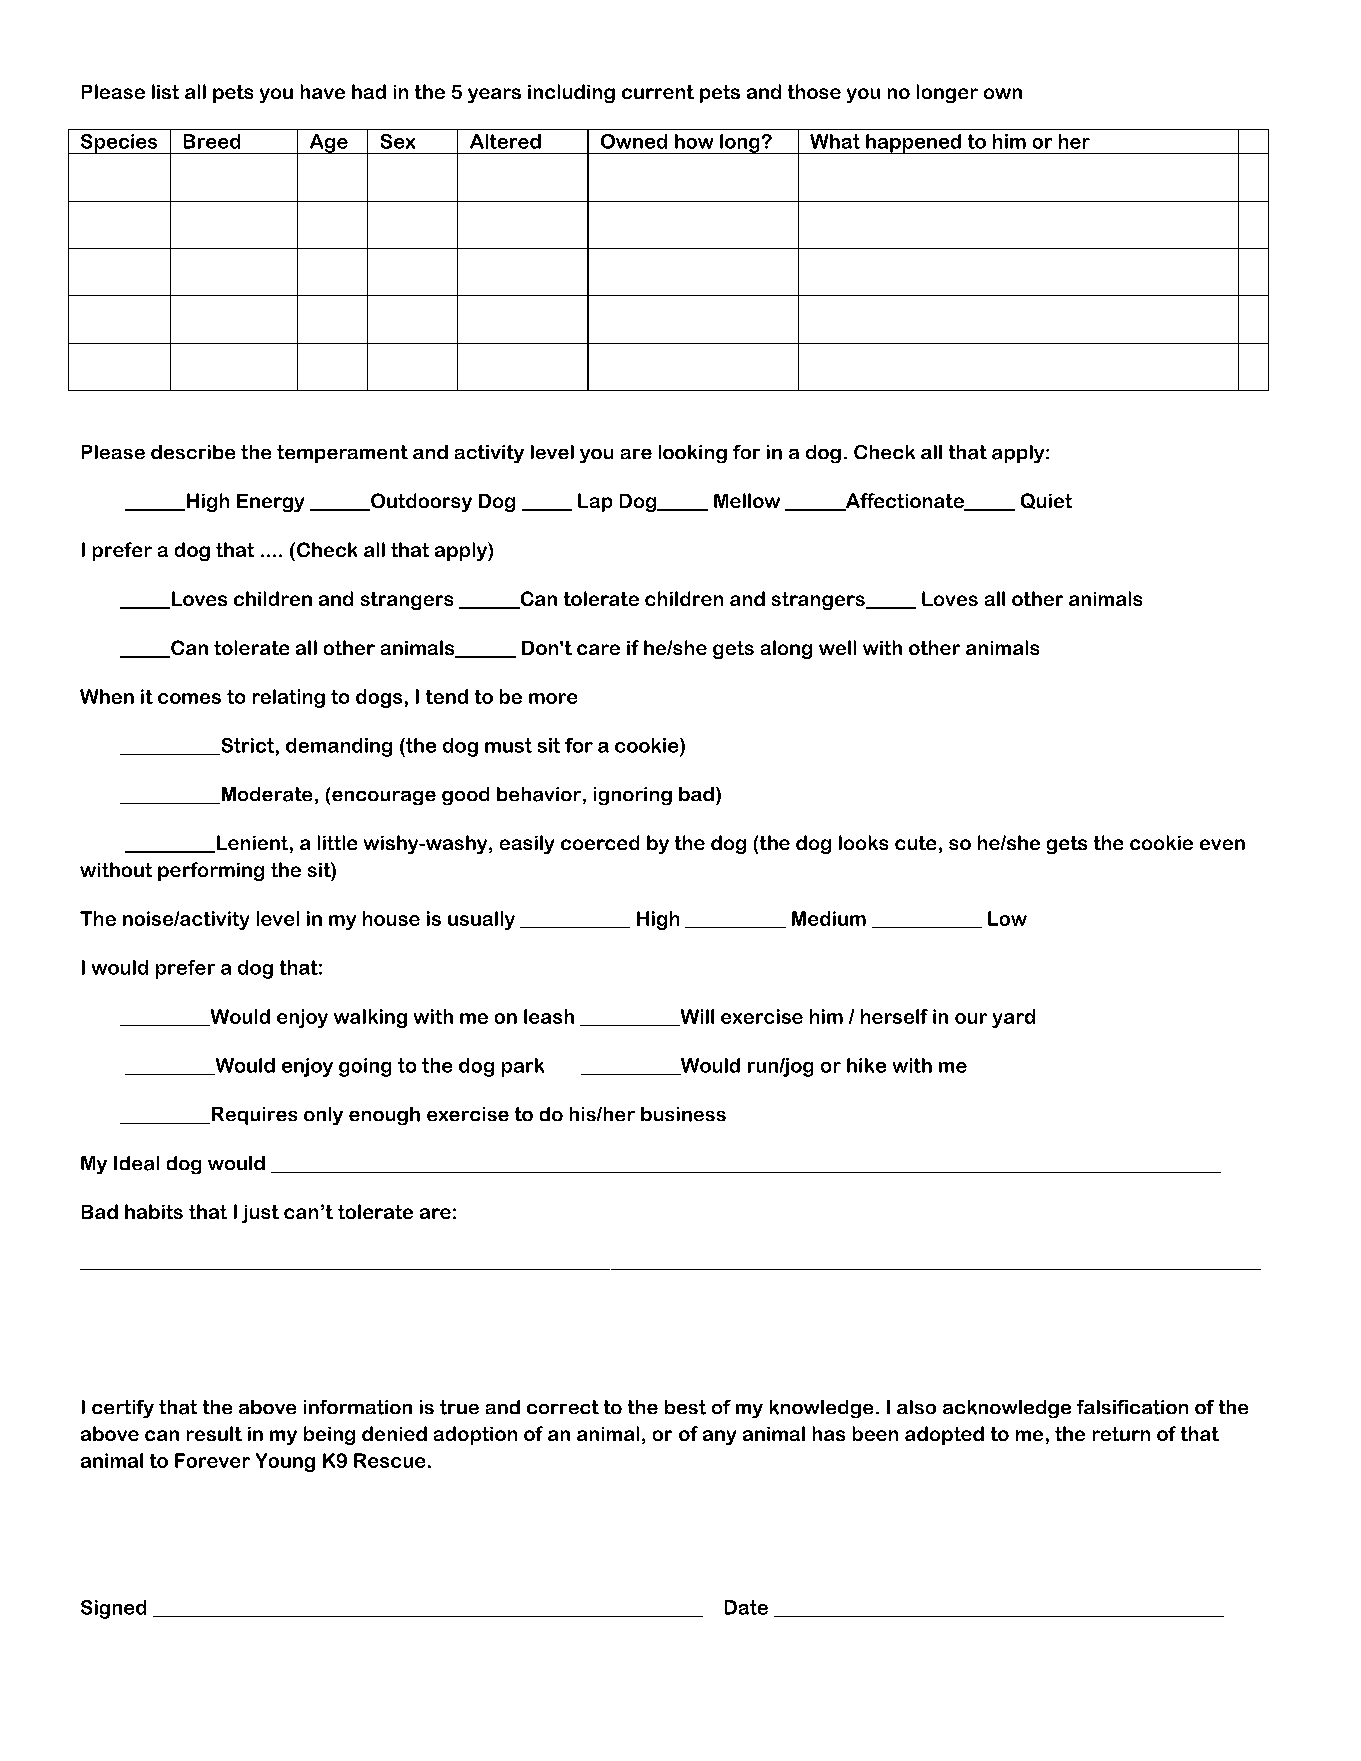 This document has width=1361, height=1761. What do you see at coordinates (694, 141) in the document?
I see `how` at bounding box center [694, 141].
